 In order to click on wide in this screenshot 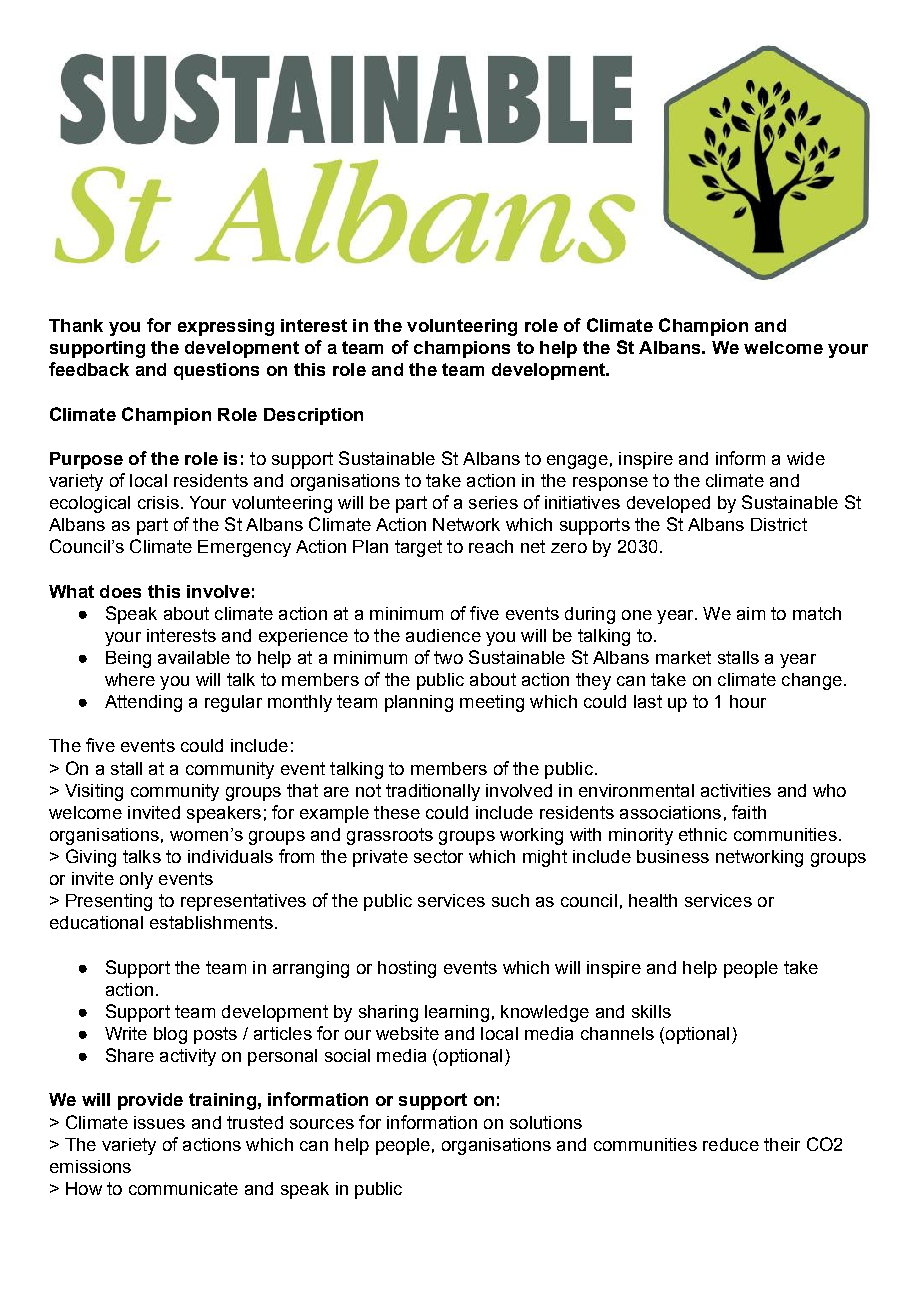, I will do `click(806, 458)`.
